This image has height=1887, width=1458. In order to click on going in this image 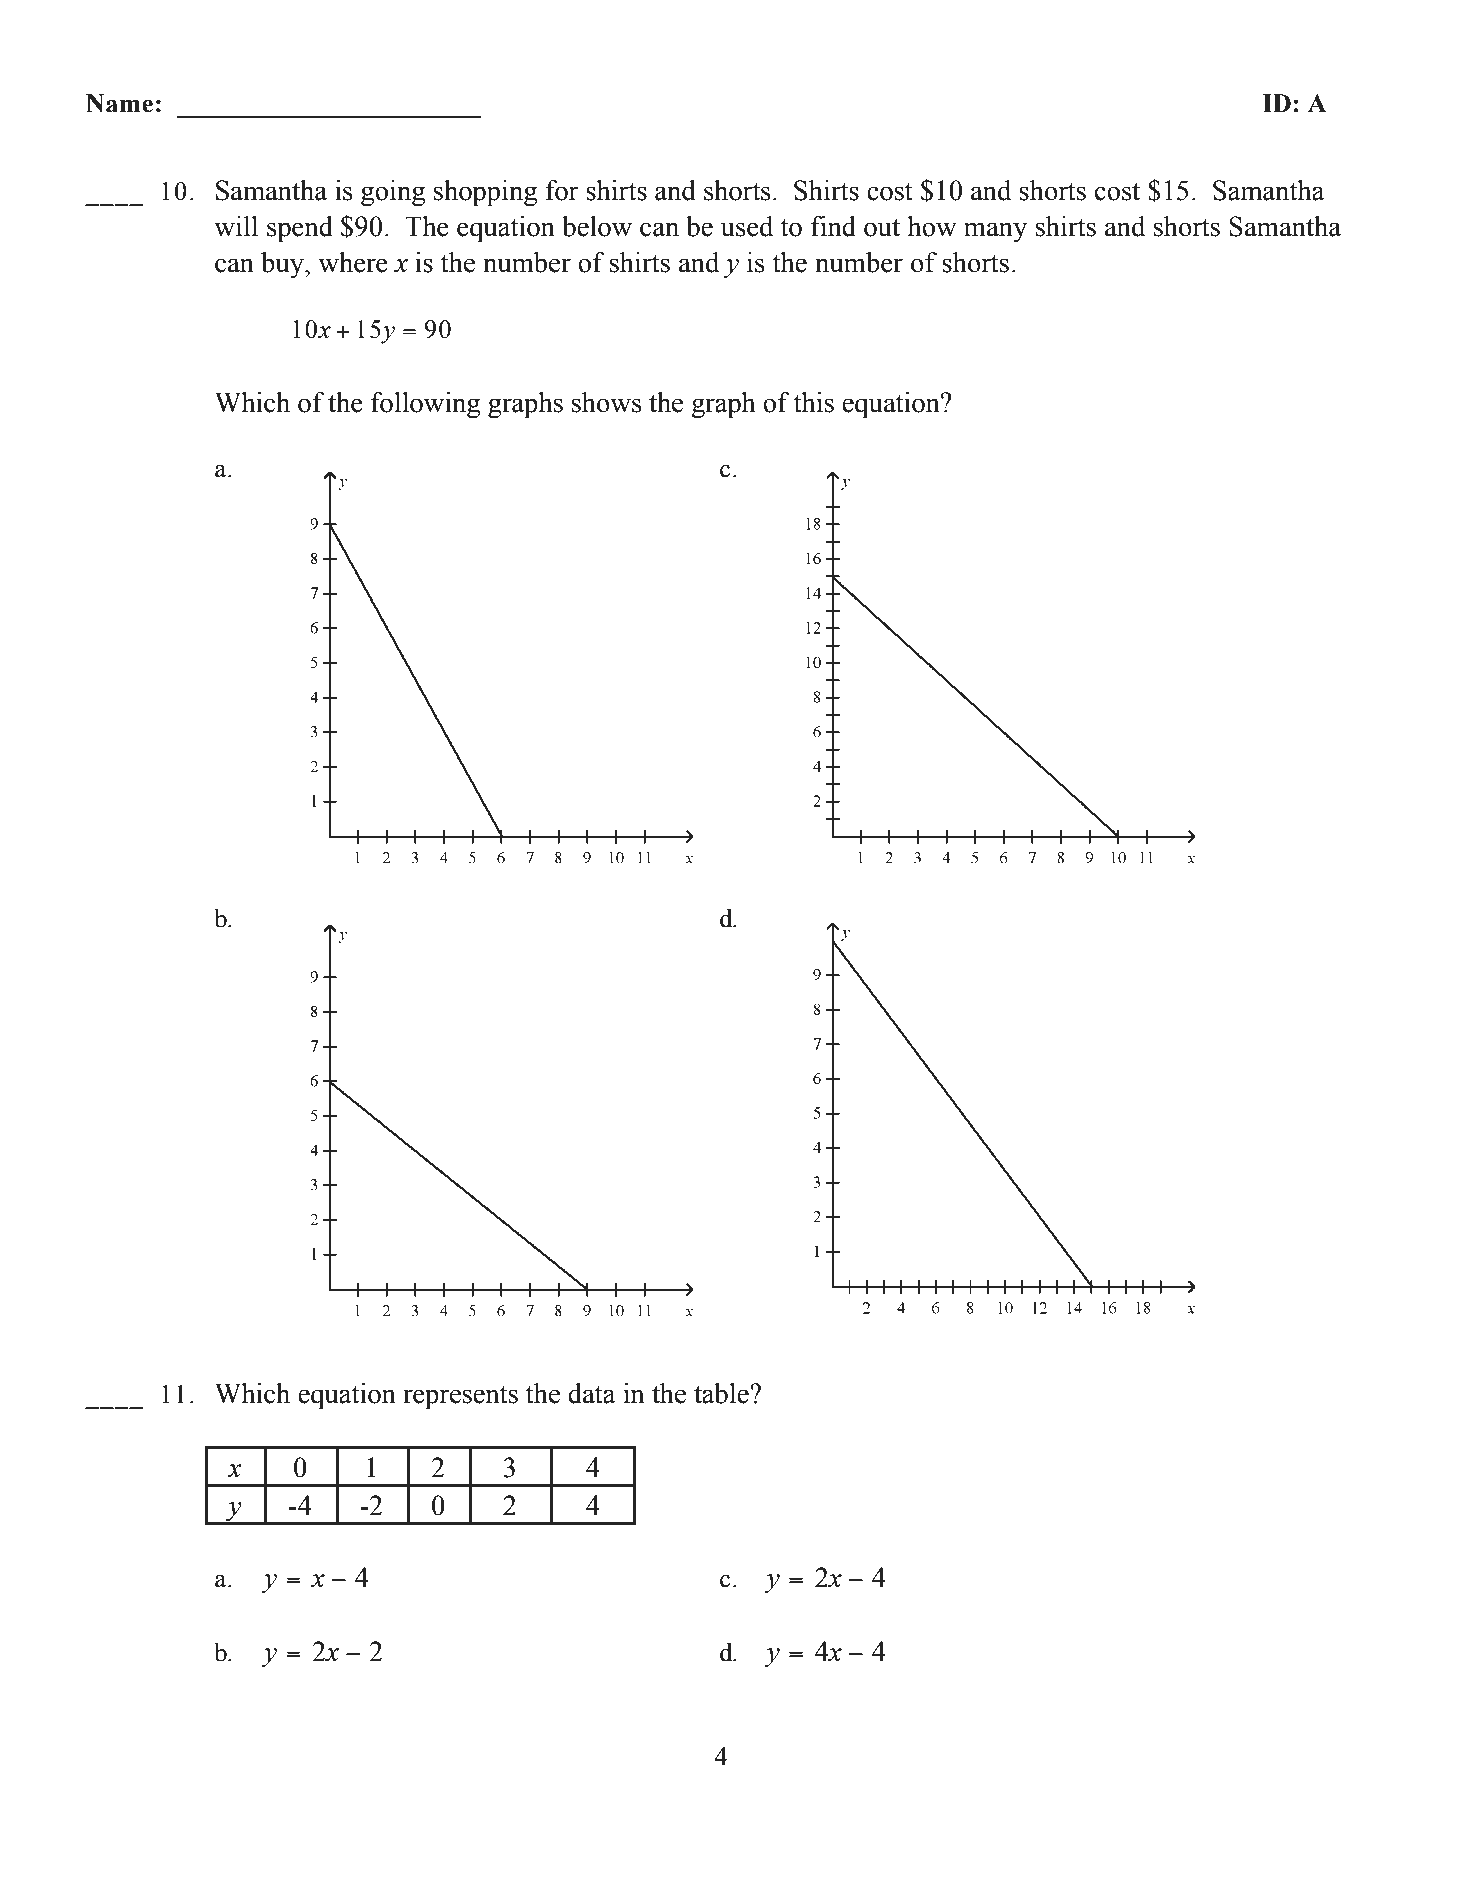, I will do `click(393, 193)`.
